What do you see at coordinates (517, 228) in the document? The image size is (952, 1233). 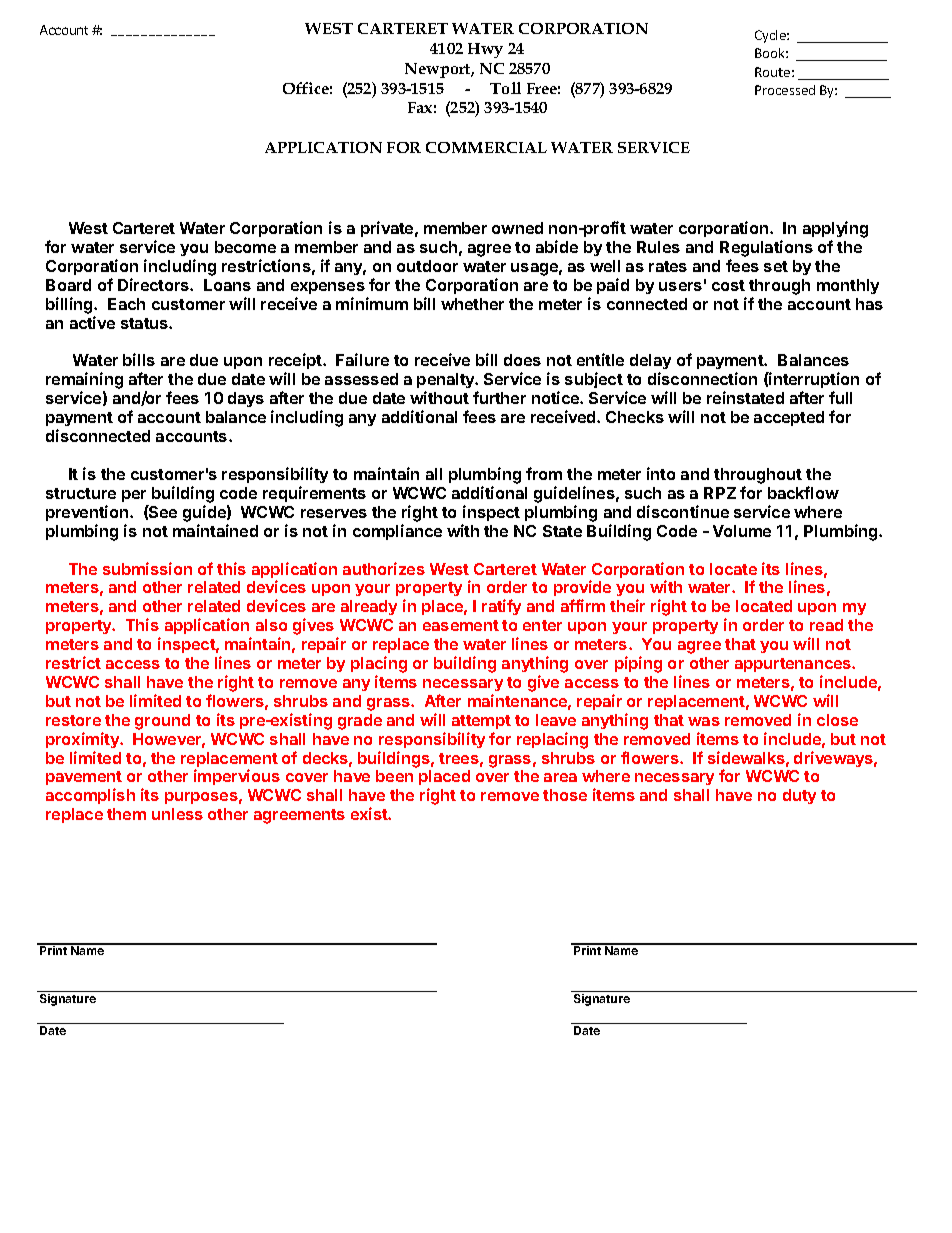 I see `owned` at bounding box center [517, 228].
